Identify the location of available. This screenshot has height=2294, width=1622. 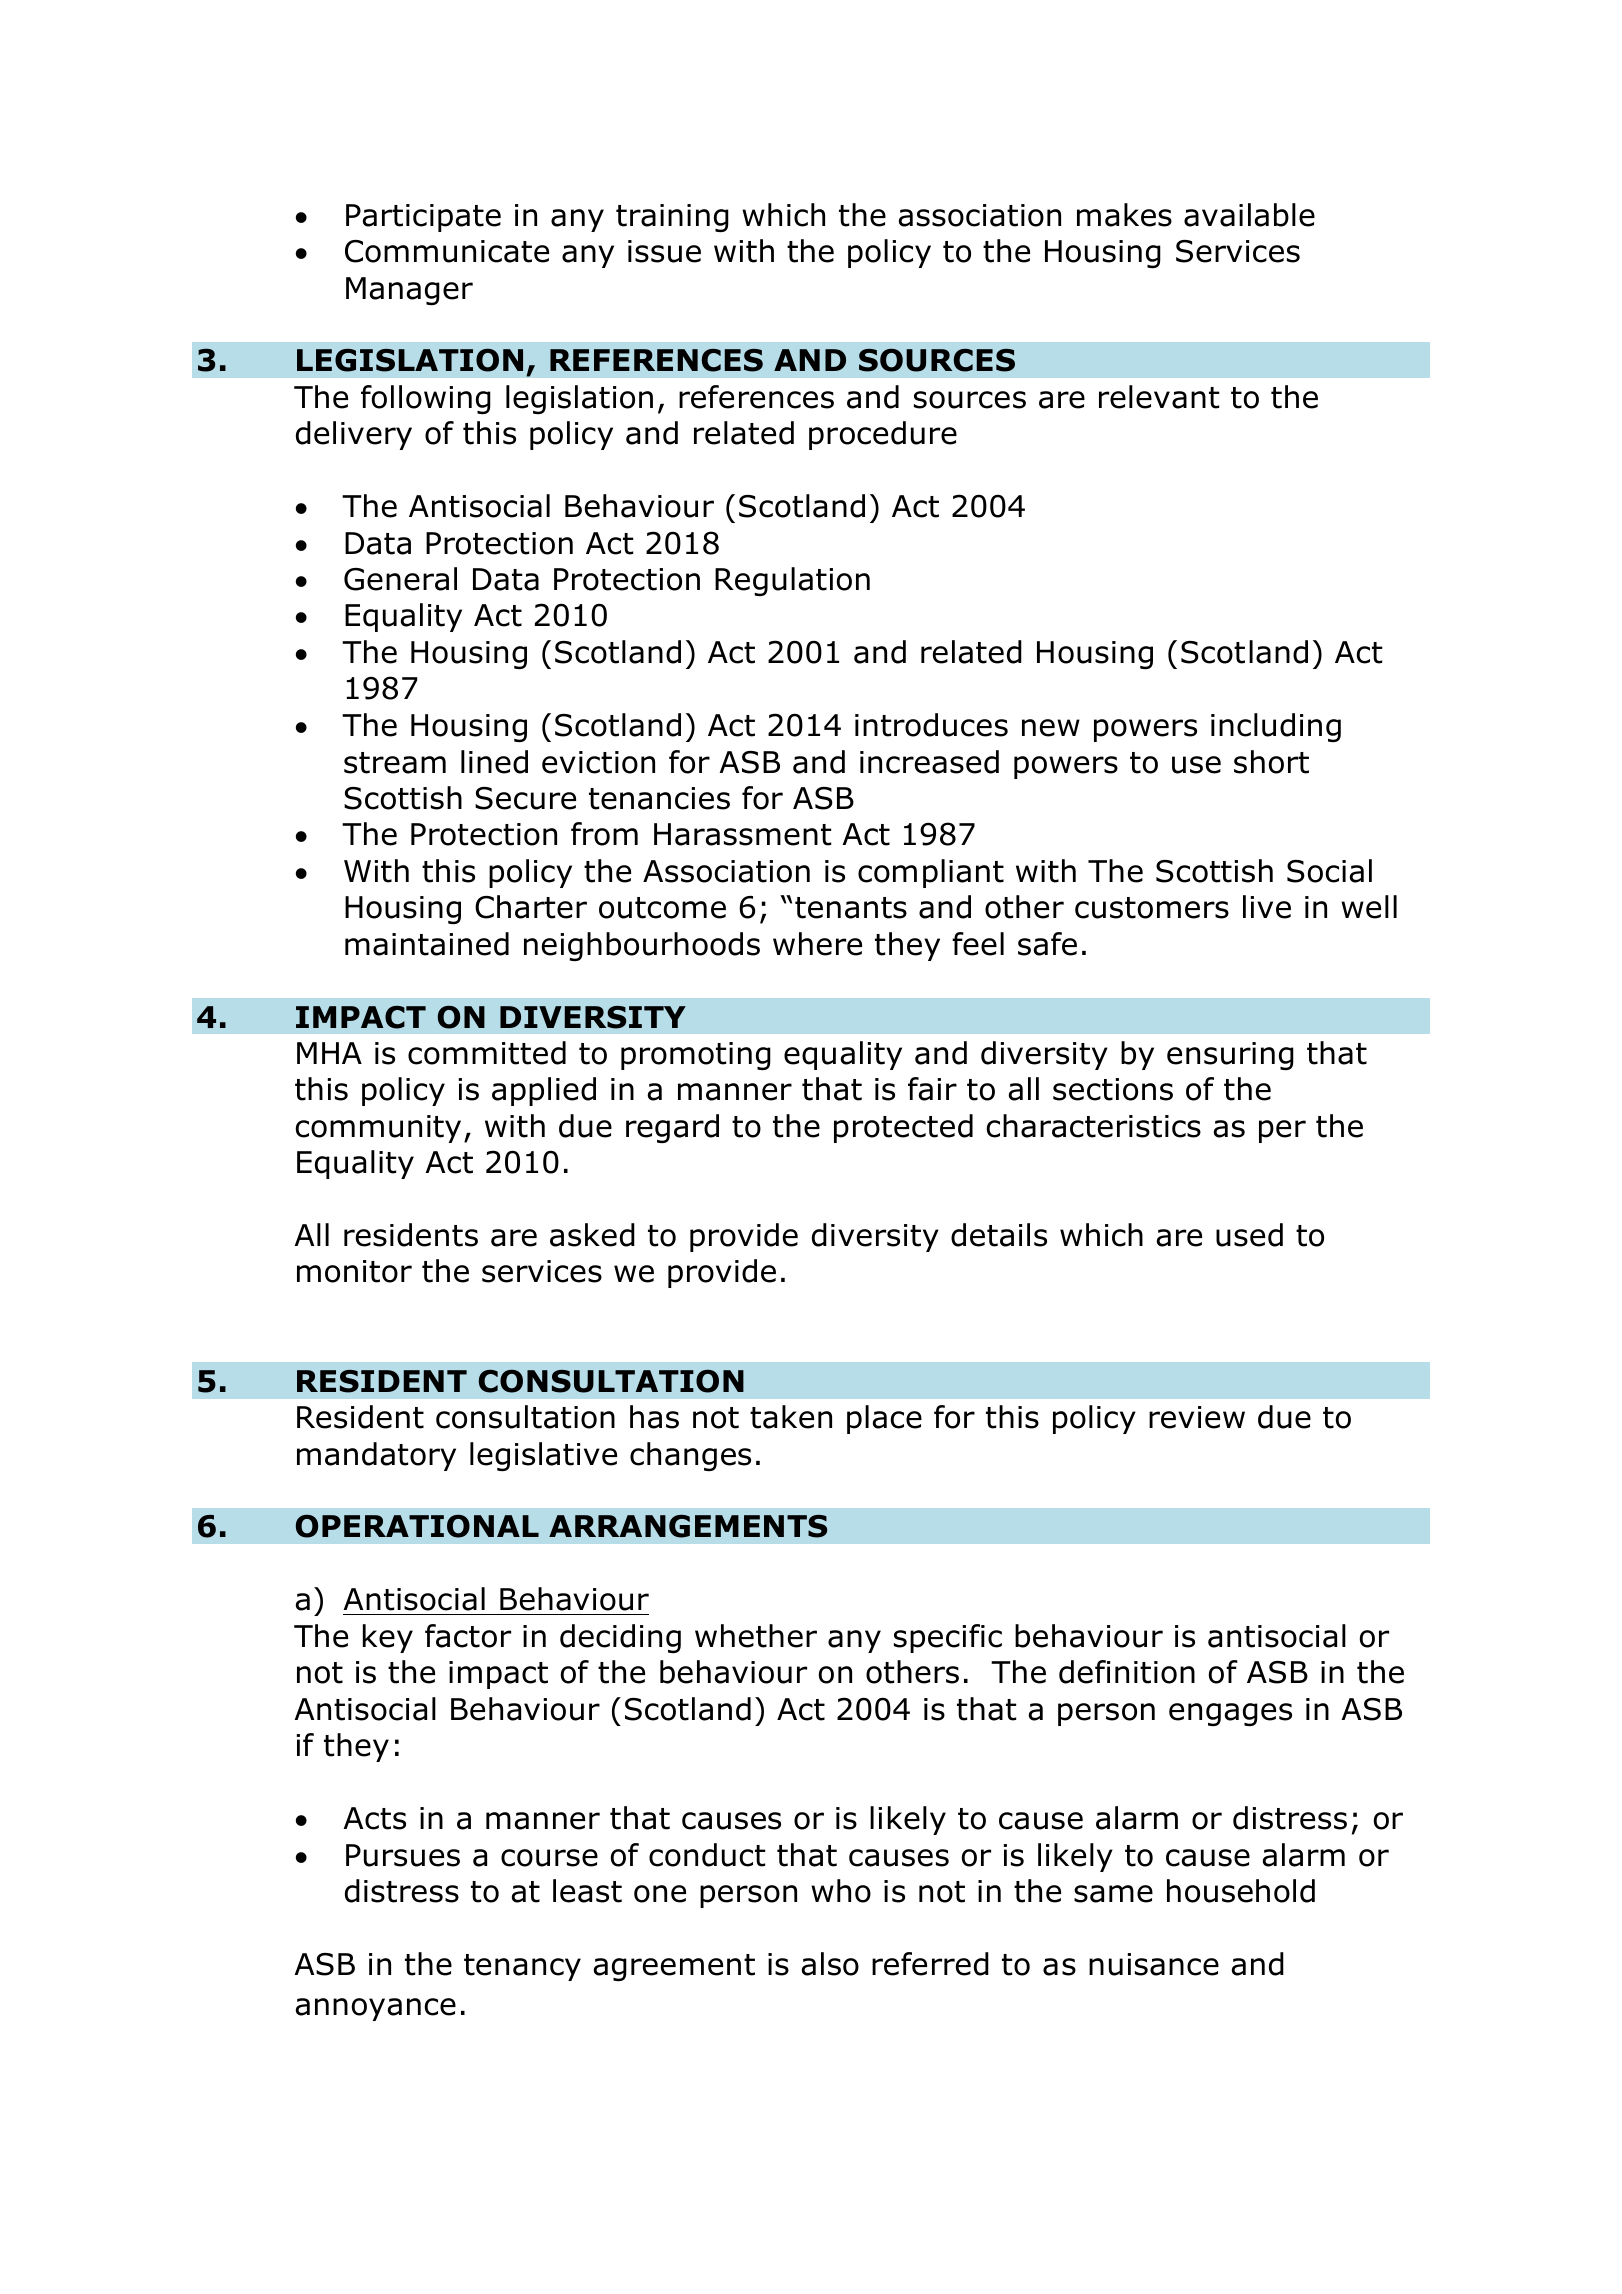
(1249, 215).
